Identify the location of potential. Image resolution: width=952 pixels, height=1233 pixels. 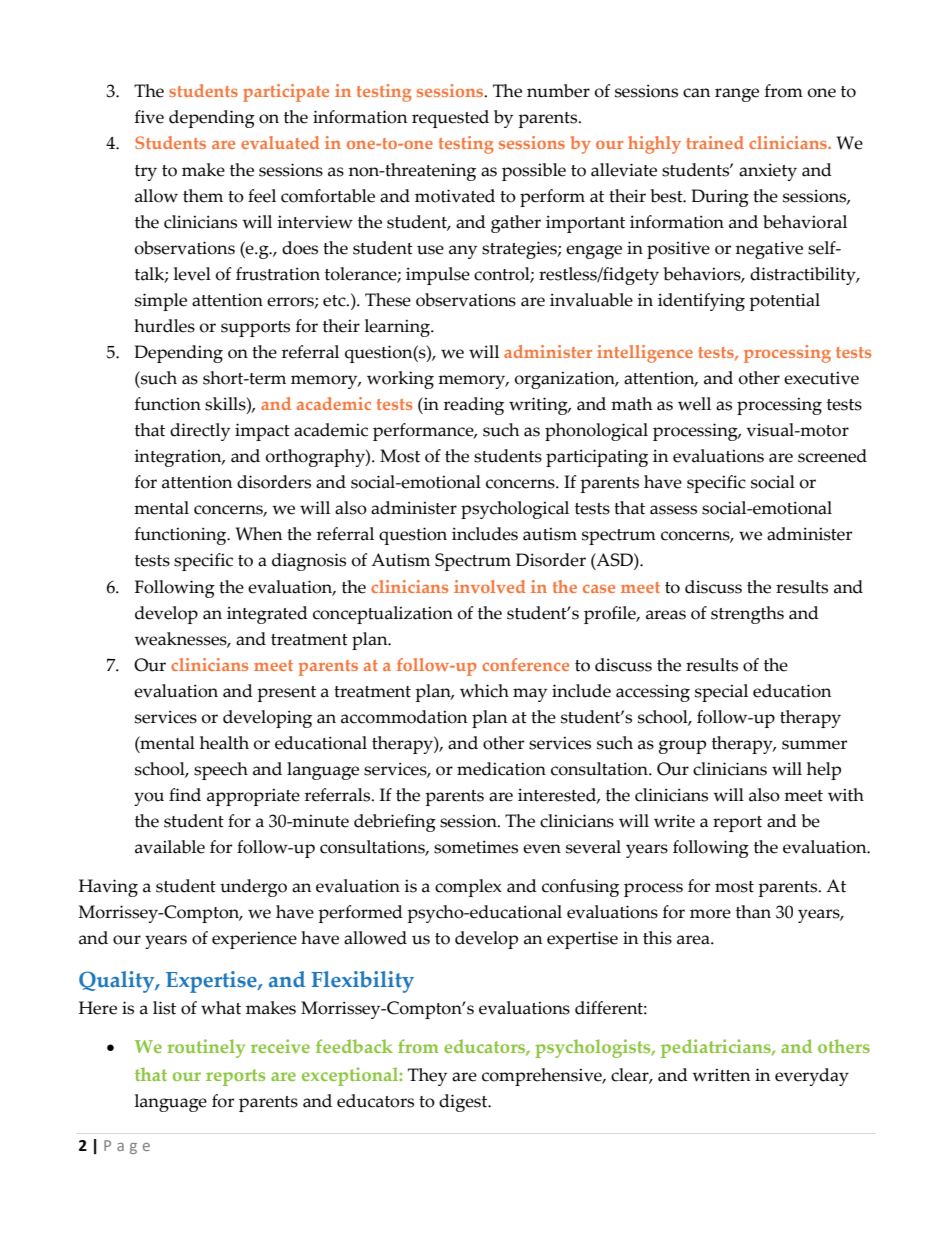
(784, 302).
